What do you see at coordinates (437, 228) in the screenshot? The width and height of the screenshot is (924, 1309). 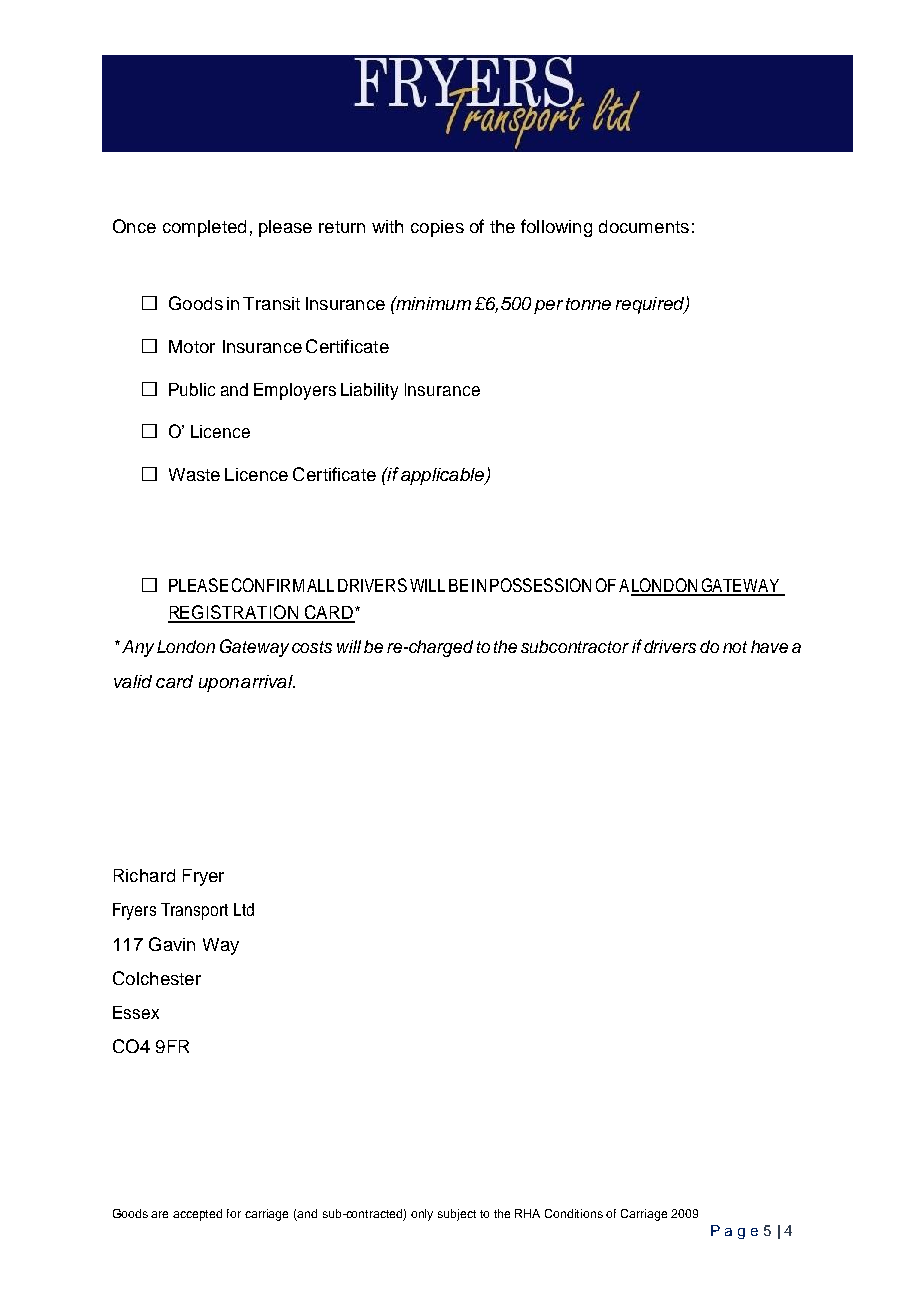 I see `copies` at bounding box center [437, 228].
